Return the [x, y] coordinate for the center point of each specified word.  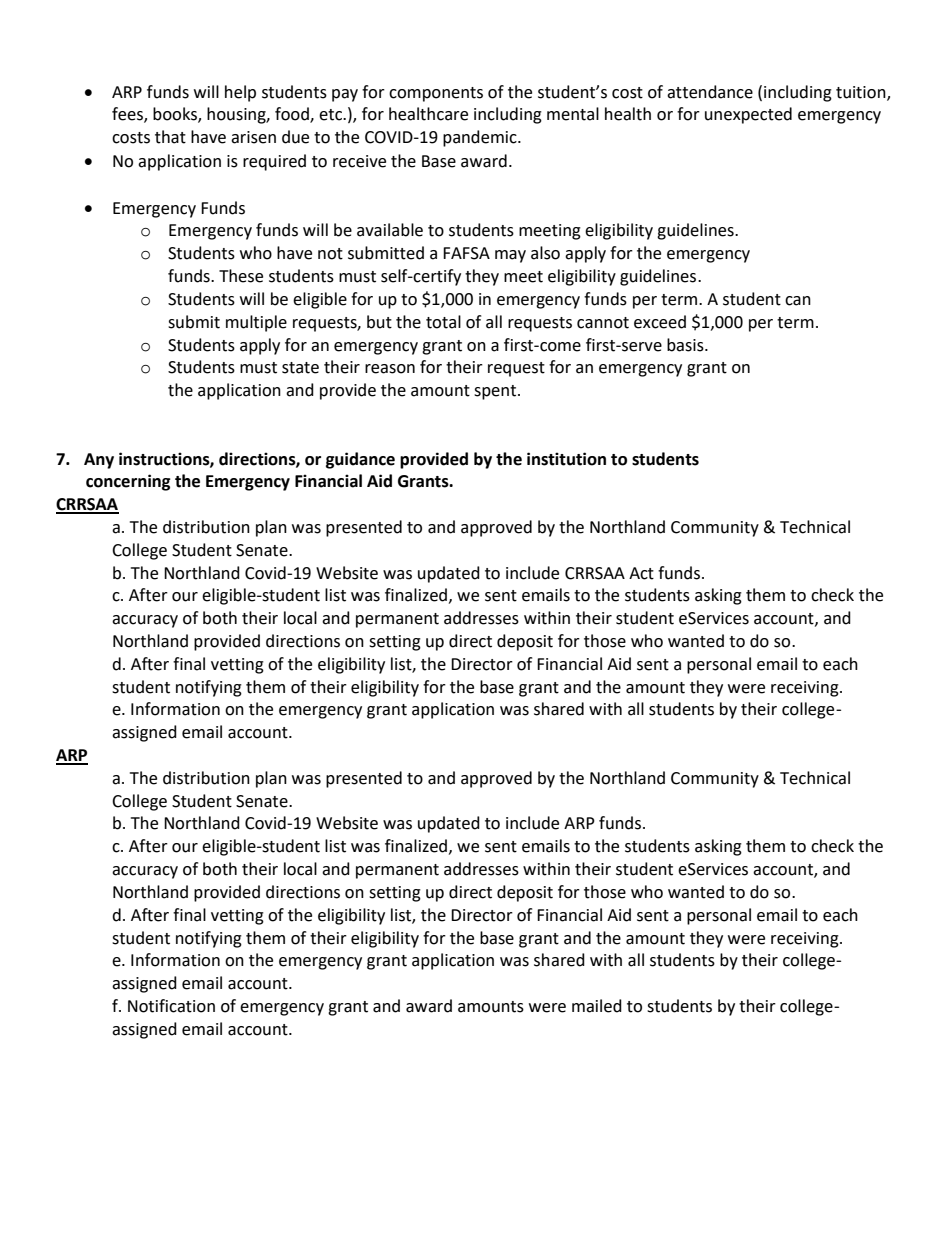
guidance [360, 460]
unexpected [748, 115]
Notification [171, 1006]
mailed [597, 1006]
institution [566, 459]
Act [641, 573]
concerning [128, 482]
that [170, 137]
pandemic [481, 138]
